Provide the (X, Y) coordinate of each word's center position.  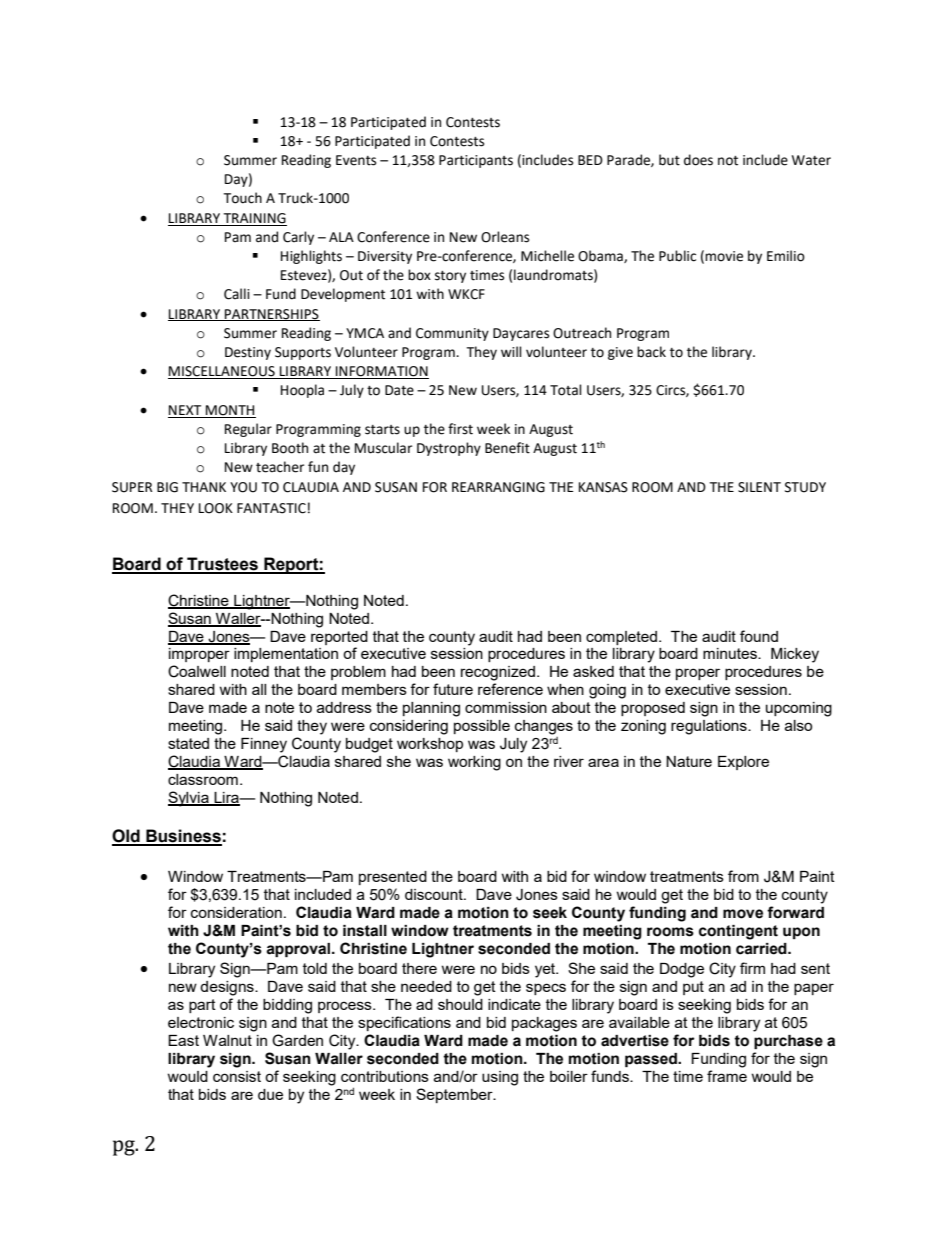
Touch (242, 198)
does (698, 160)
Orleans (505, 237)
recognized (498, 673)
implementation (286, 655)
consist (237, 1076)
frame (727, 1076)
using (500, 1078)
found (759, 636)
